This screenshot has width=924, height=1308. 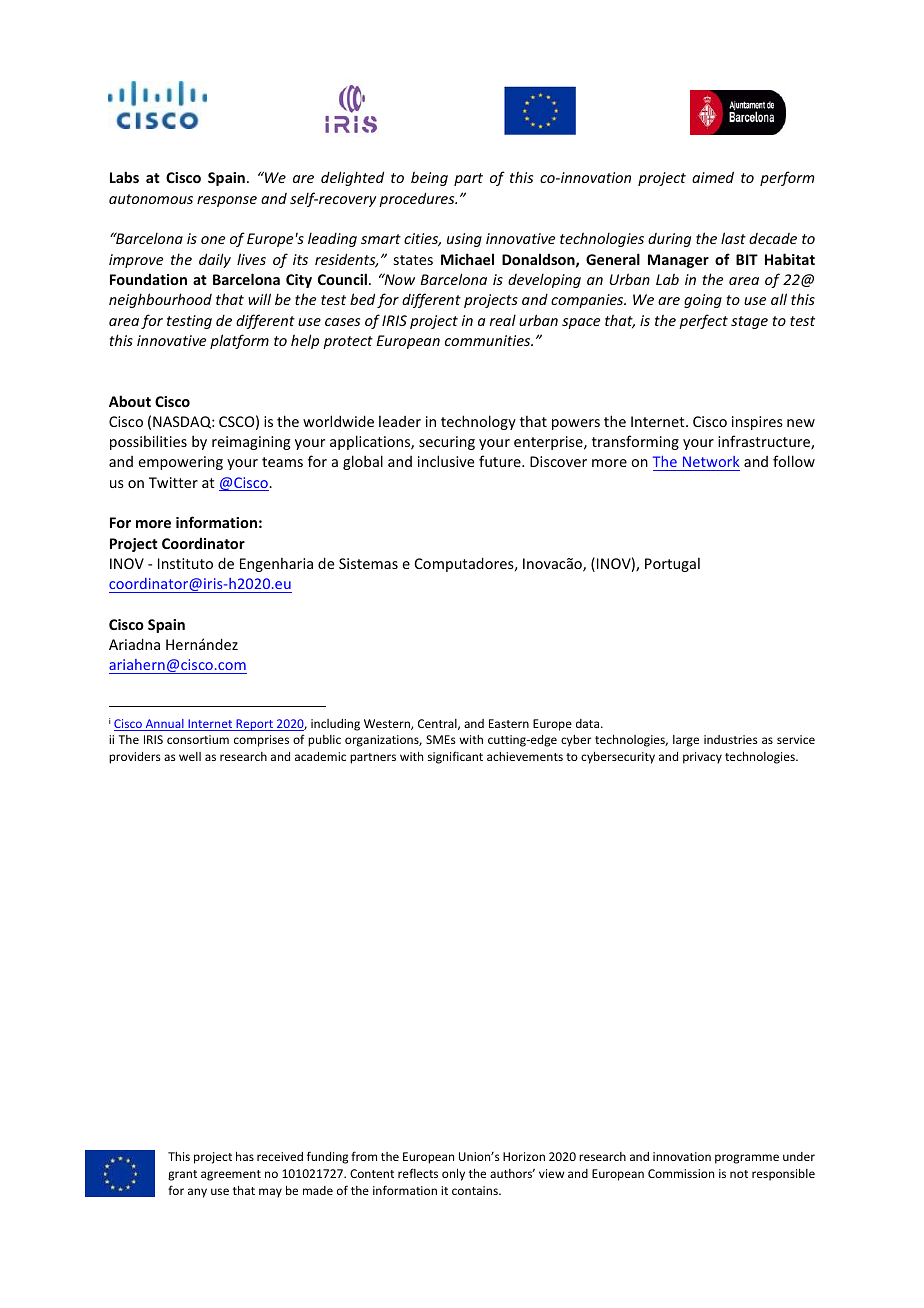 I want to click on using, so click(x=464, y=240).
